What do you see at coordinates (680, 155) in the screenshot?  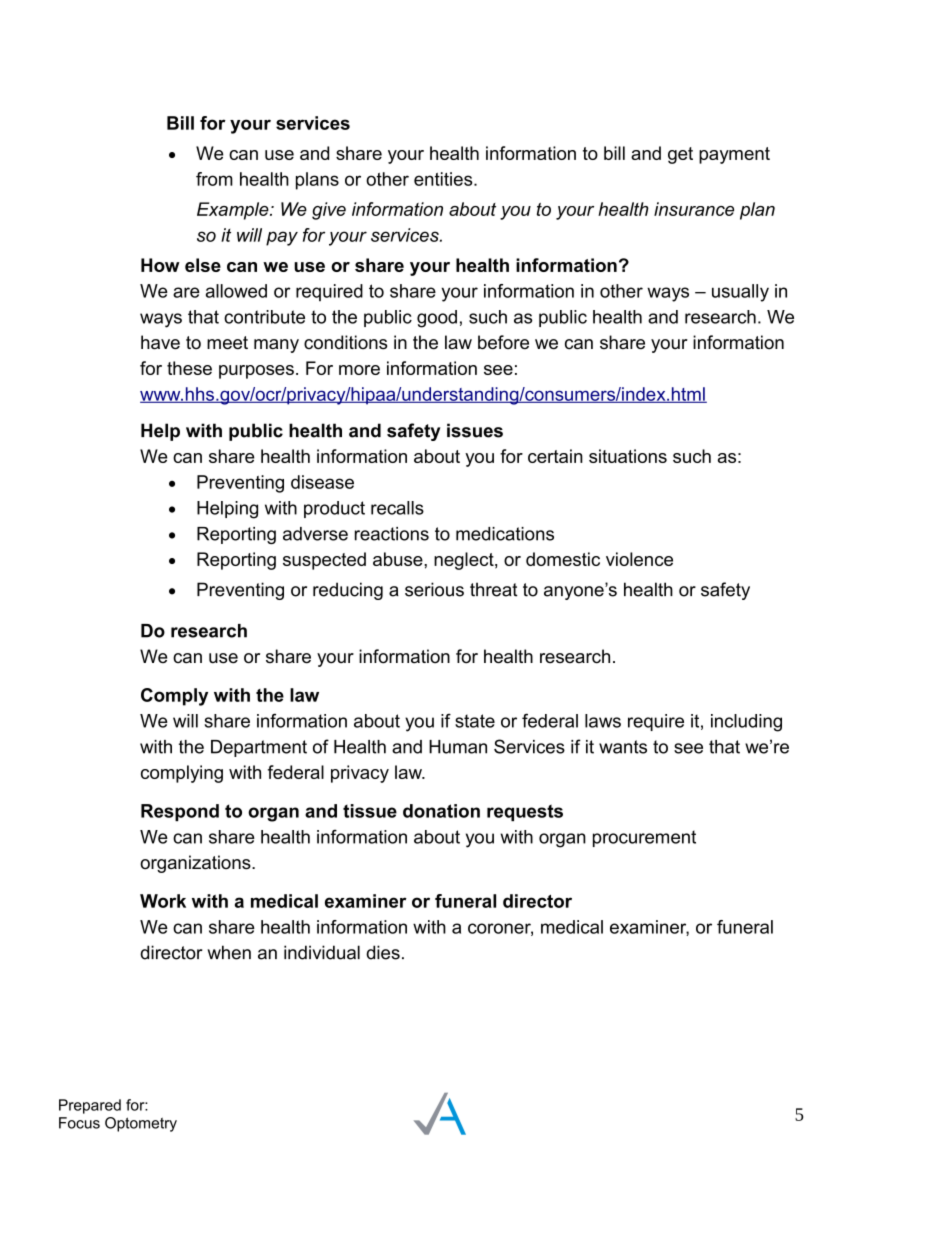 I see `get` at bounding box center [680, 155].
